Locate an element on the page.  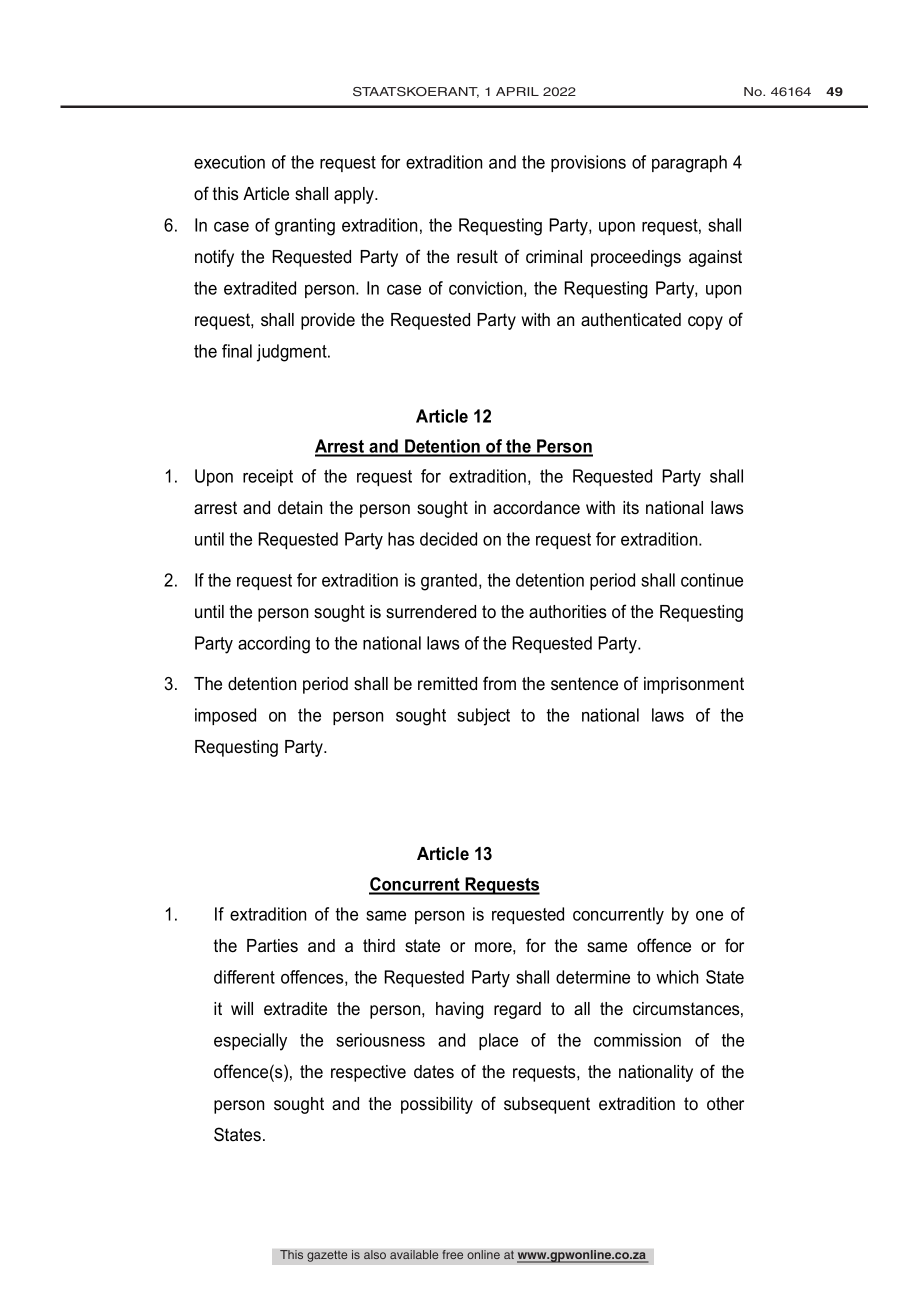
imprisonment is located at coordinates (694, 685).
